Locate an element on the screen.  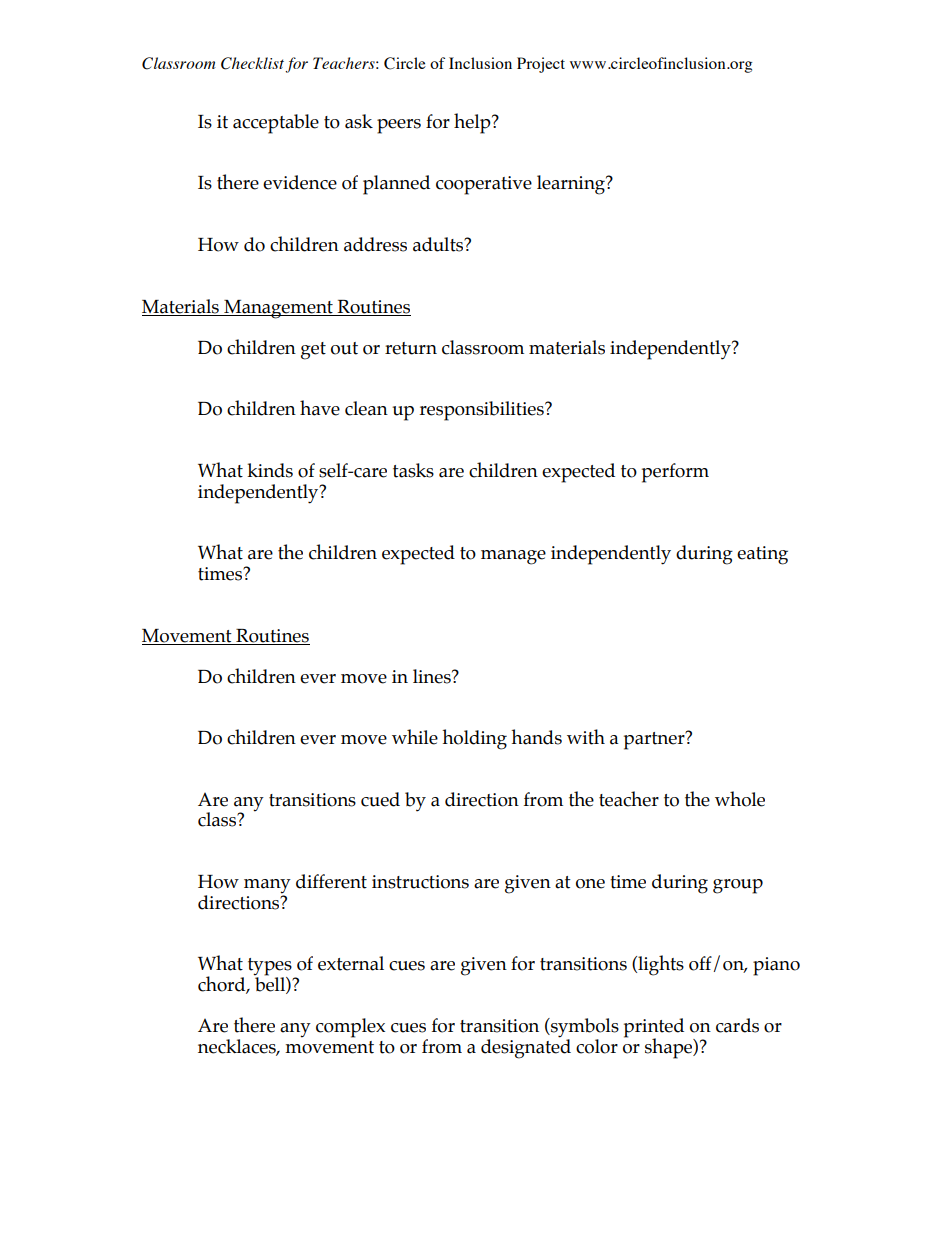
help is located at coordinates (473, 123).
